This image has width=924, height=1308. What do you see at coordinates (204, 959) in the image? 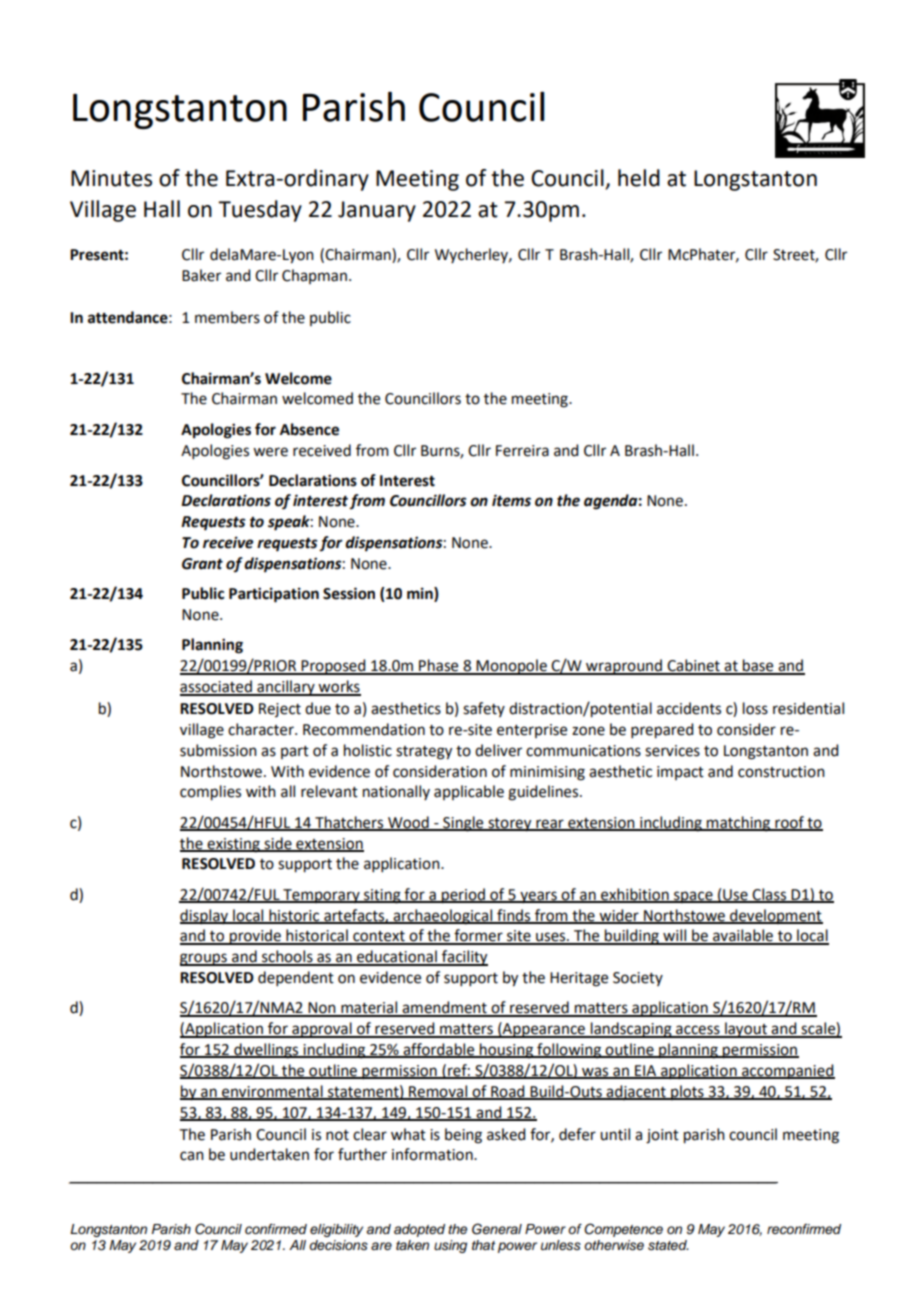
I see `groups` at bounding box center [204, 959].
